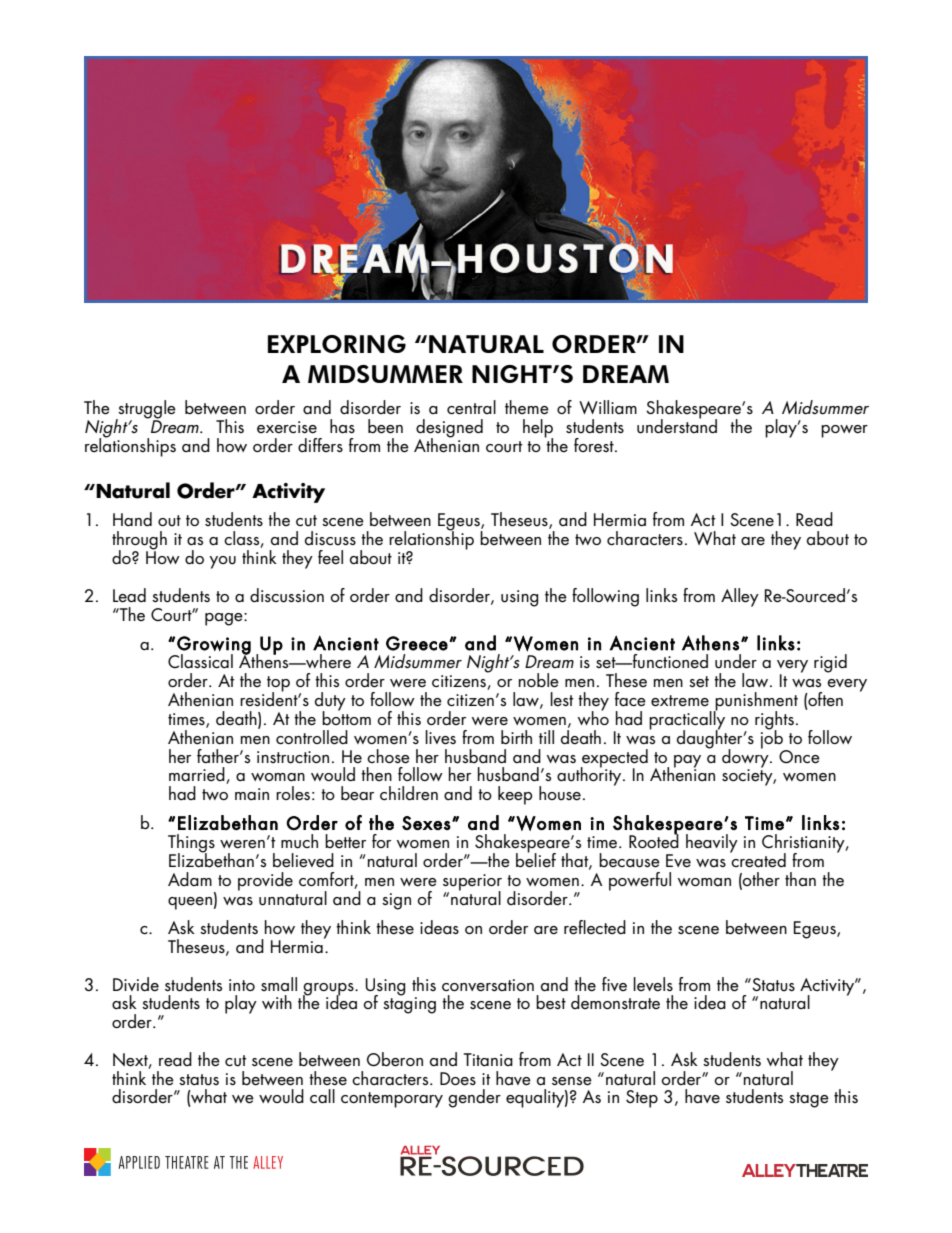  I want to click on with, so click(277, 1002).
